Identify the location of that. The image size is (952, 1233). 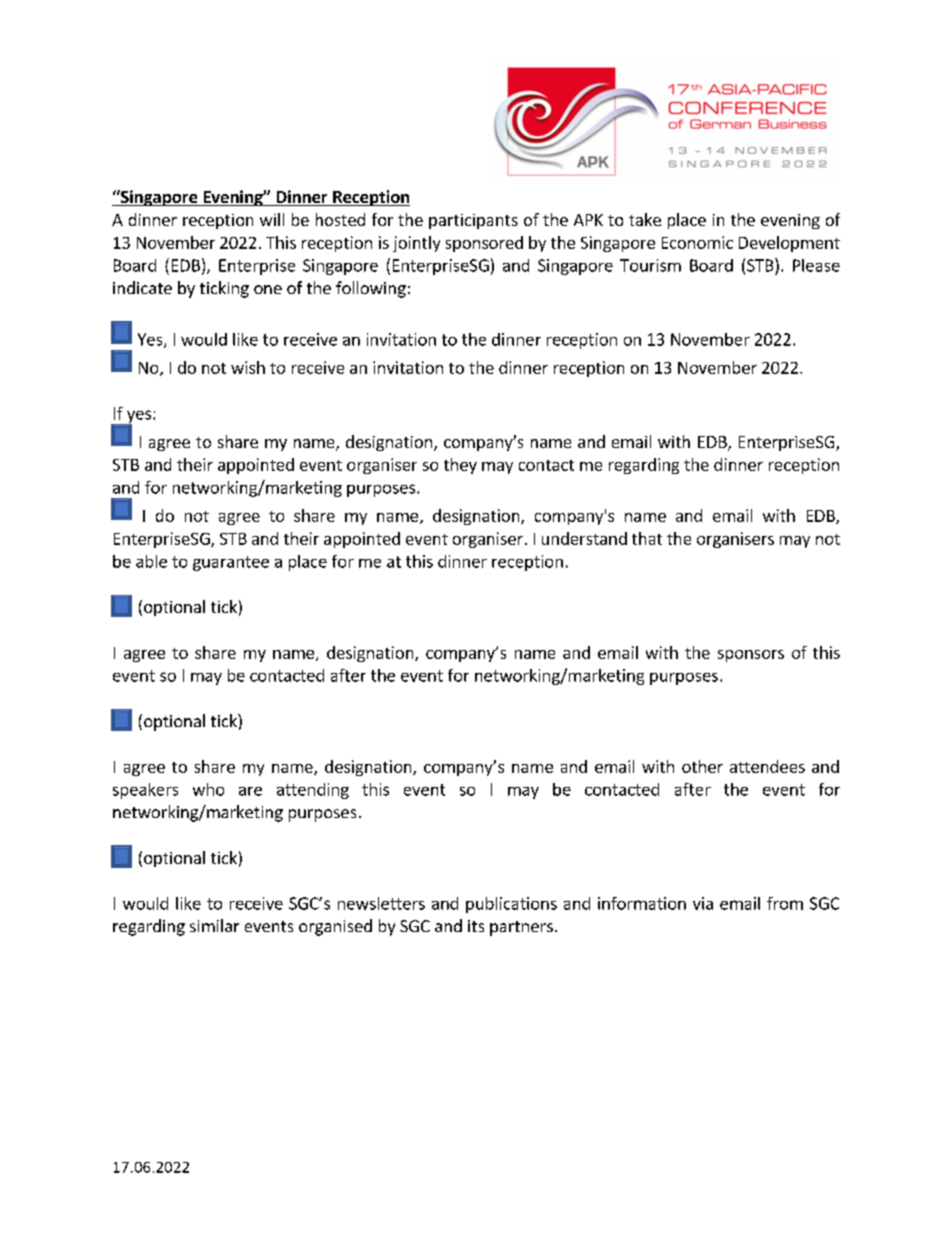
(647, 538).
